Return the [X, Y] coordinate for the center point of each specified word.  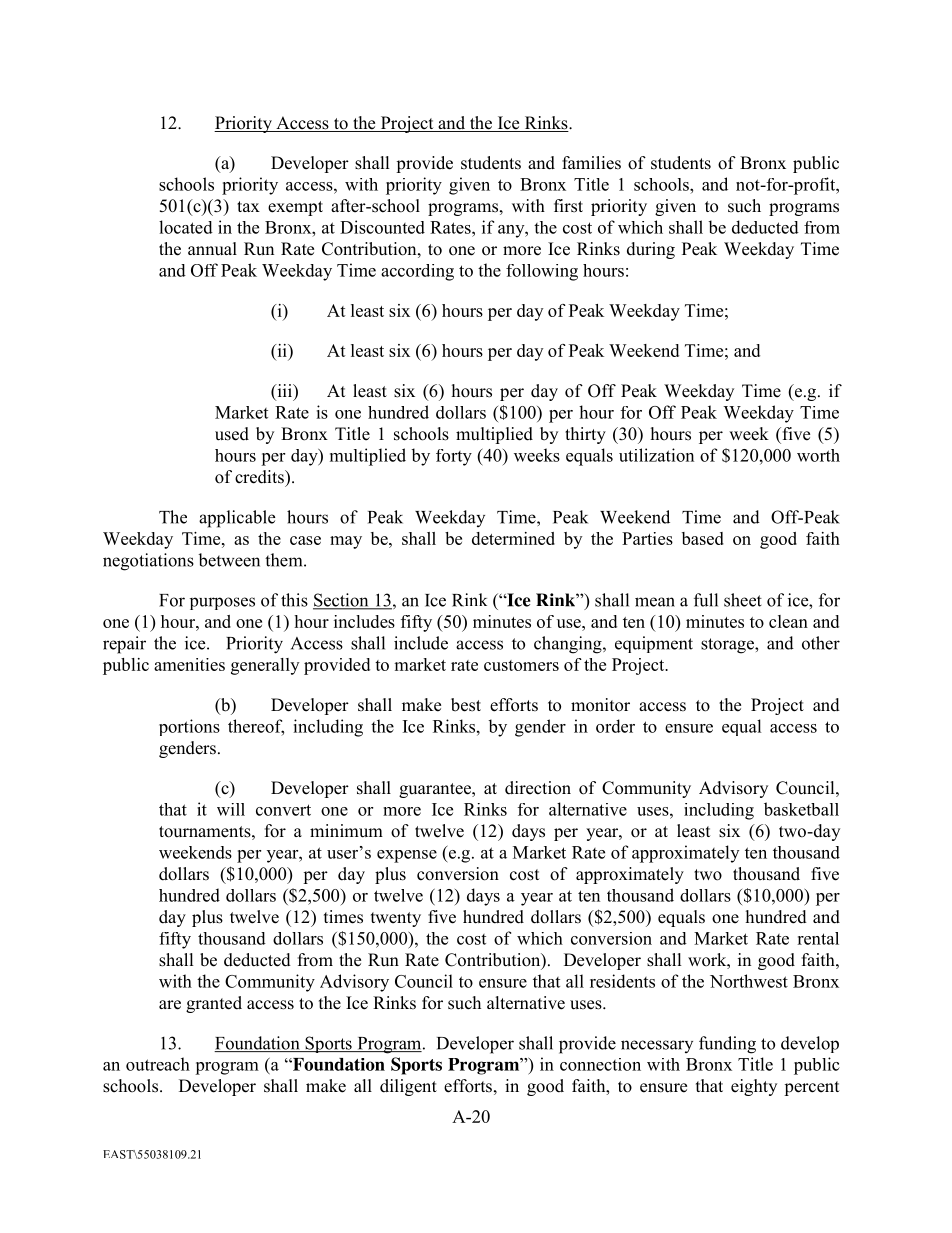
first [568, 206]
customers [521, 665]
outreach [158, 1064]
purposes [222, 603]
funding [727, 1045]
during [651, 250]
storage [728, 646]
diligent [408, 1087]
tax [248, 206]
